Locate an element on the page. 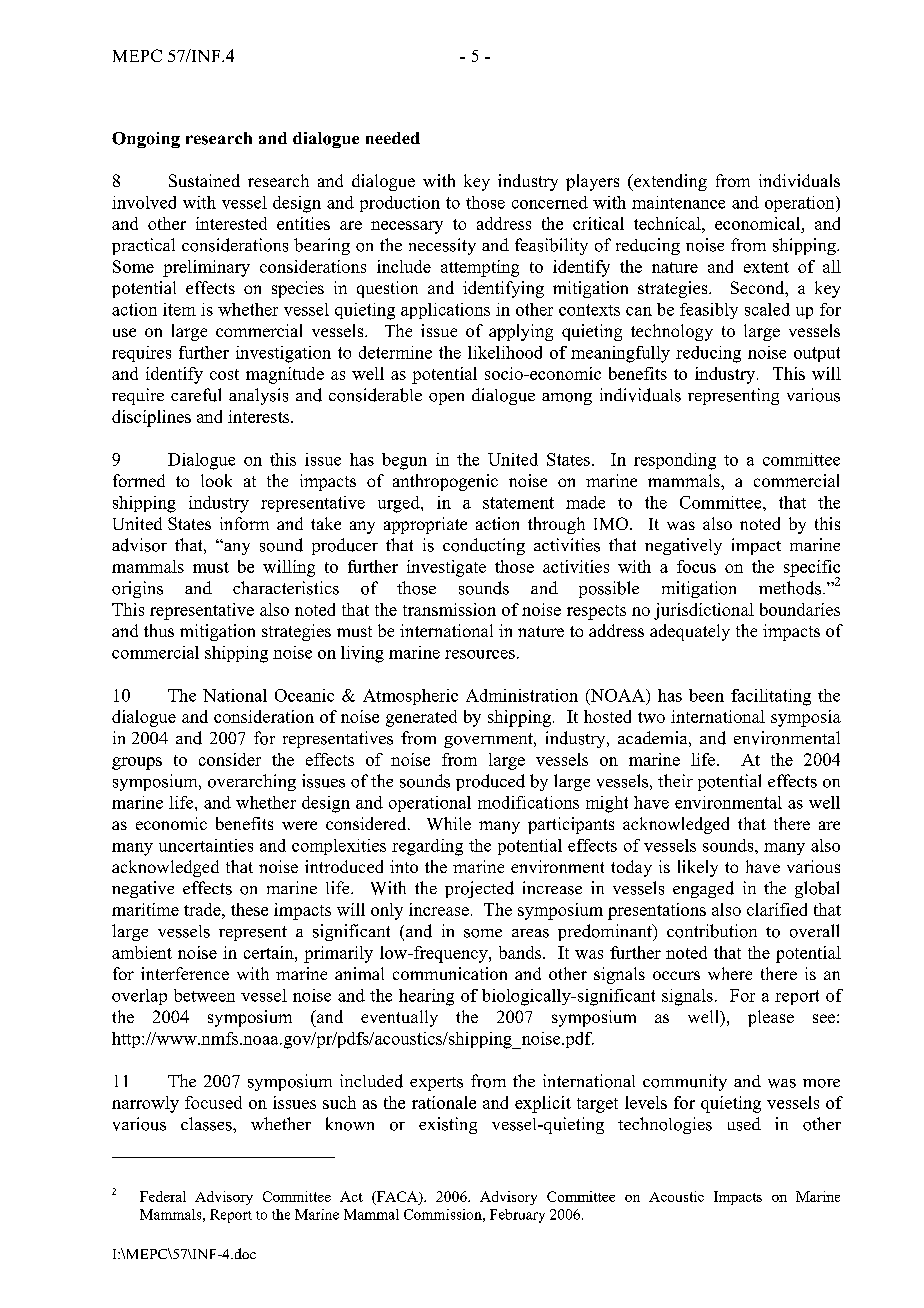  Sustained is located at coordinates (204, 180).
